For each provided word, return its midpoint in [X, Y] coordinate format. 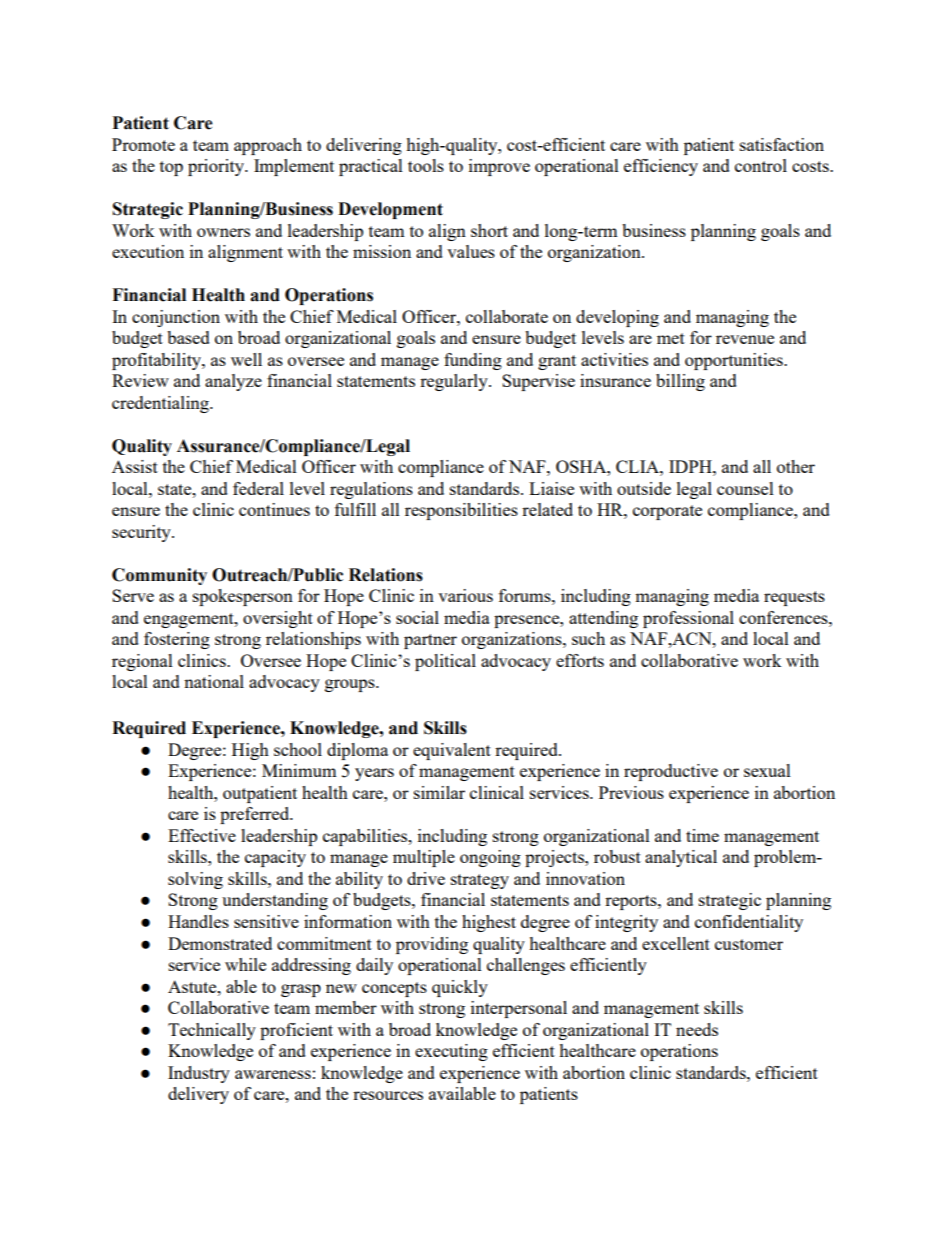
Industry [199, 1074]
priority [217, 167]
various [465, 595]
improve [499, 167]
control [761, 165]
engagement [190, 620]
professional [688, 619]
